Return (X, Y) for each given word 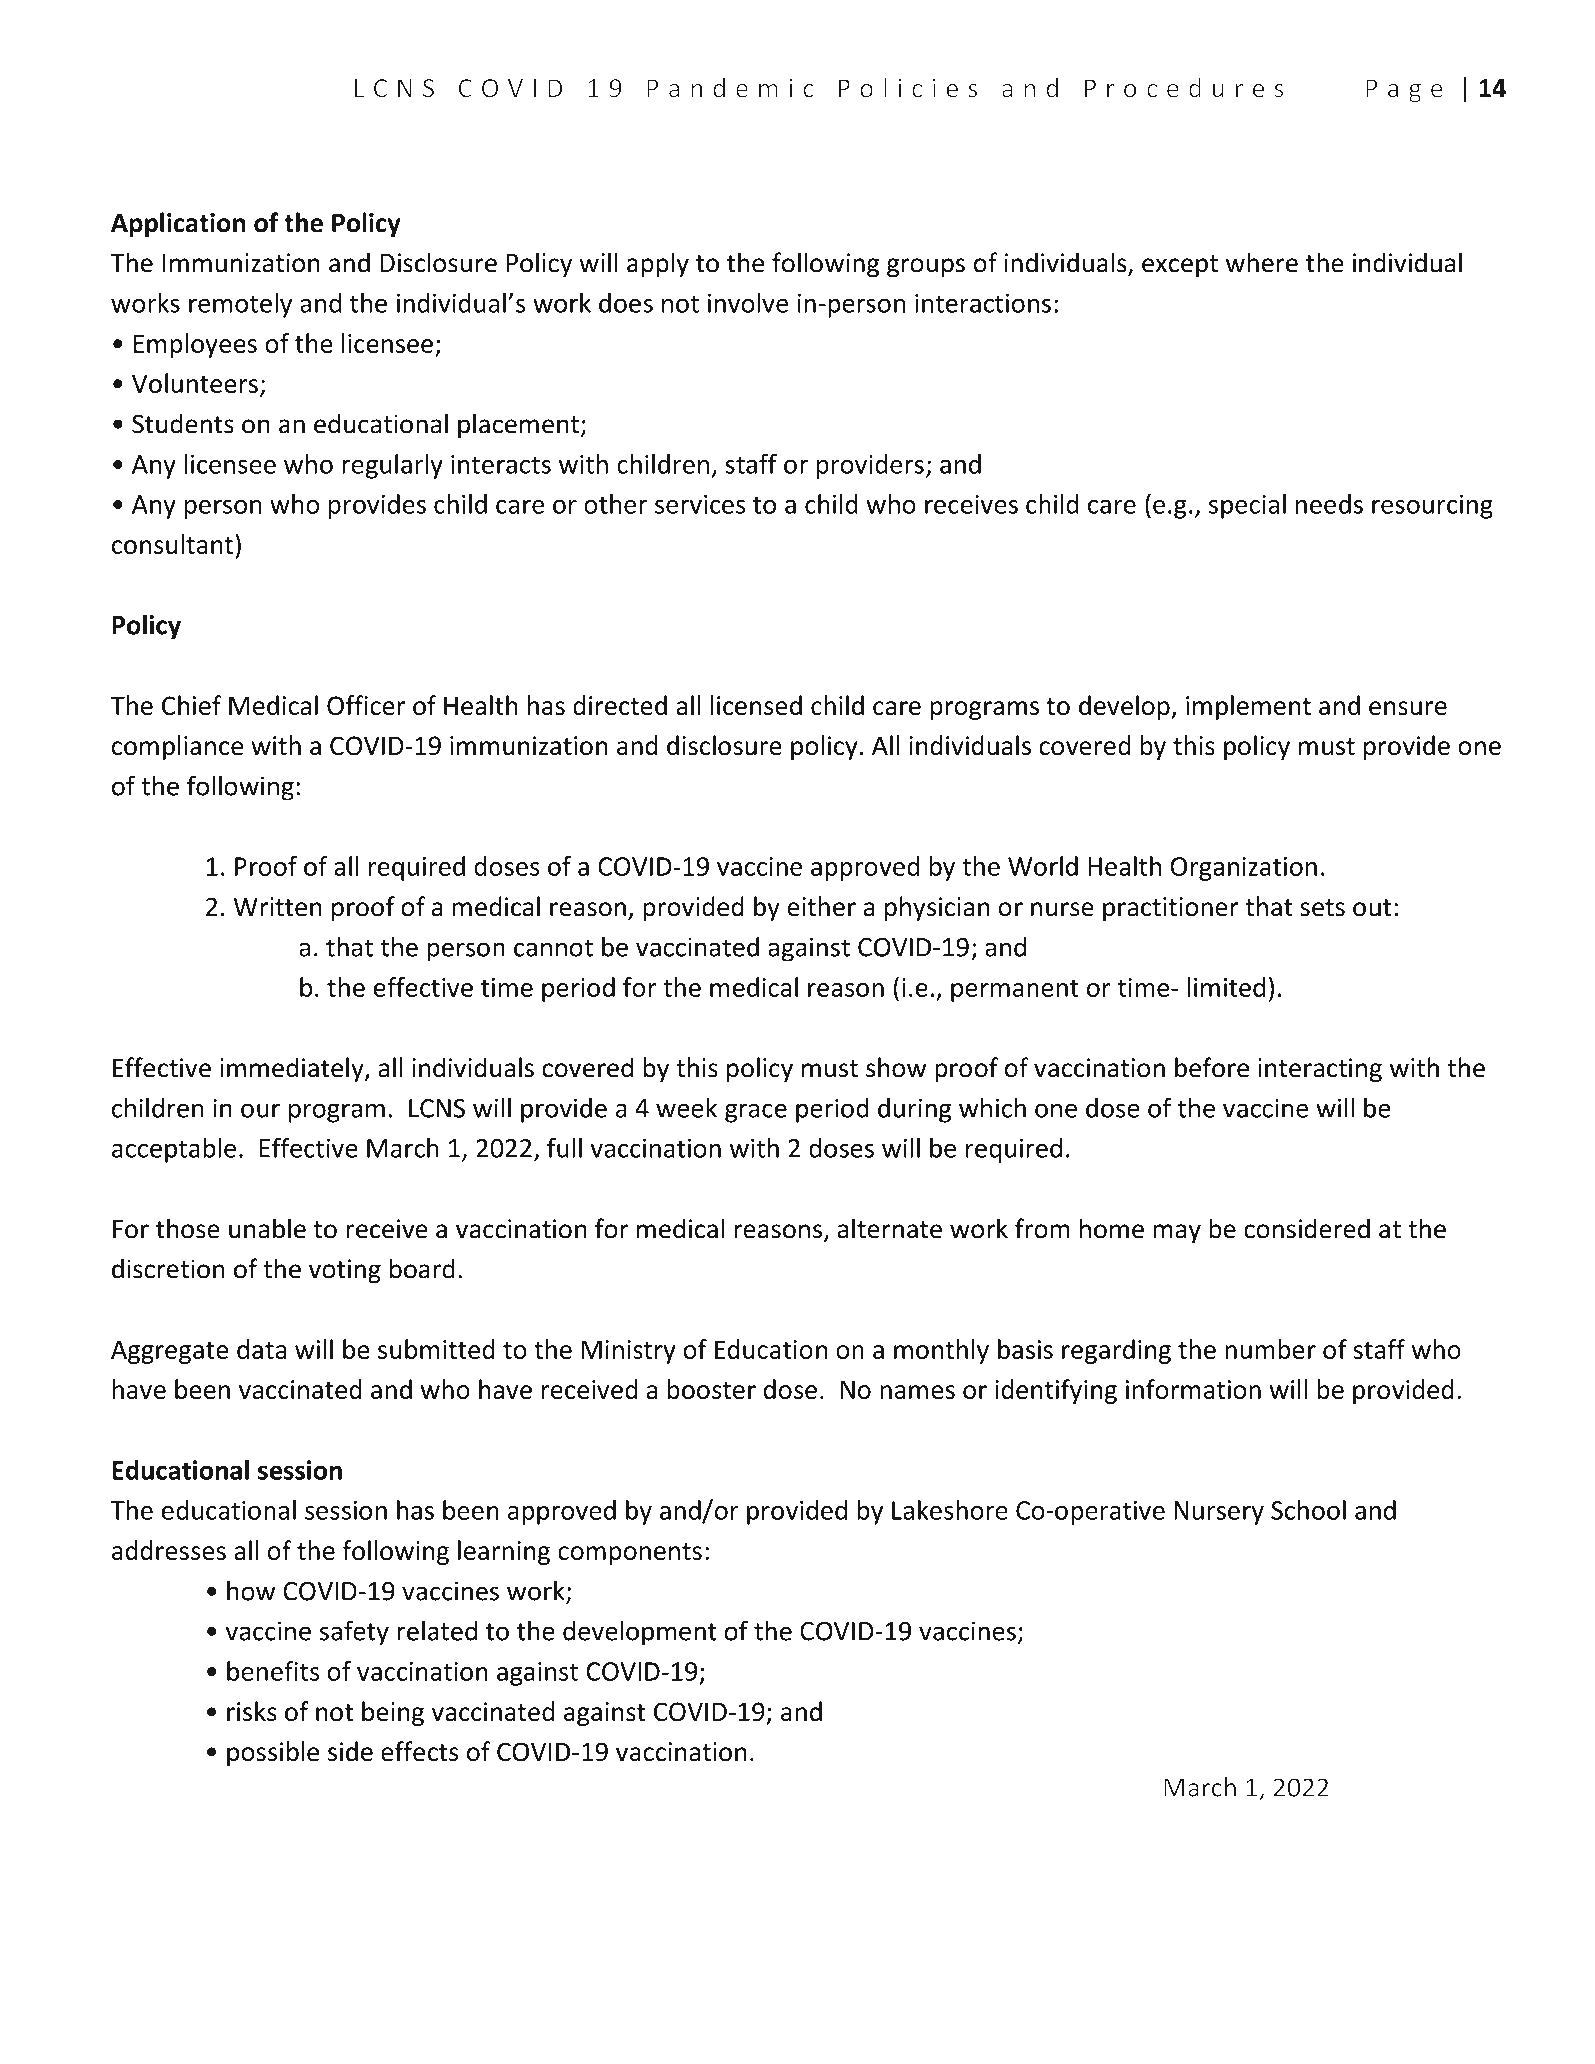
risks (252, 1711)
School (1308, 1510)
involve (748, 303)
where (1262, 262)
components (630, 1554)
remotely (240, 305)
